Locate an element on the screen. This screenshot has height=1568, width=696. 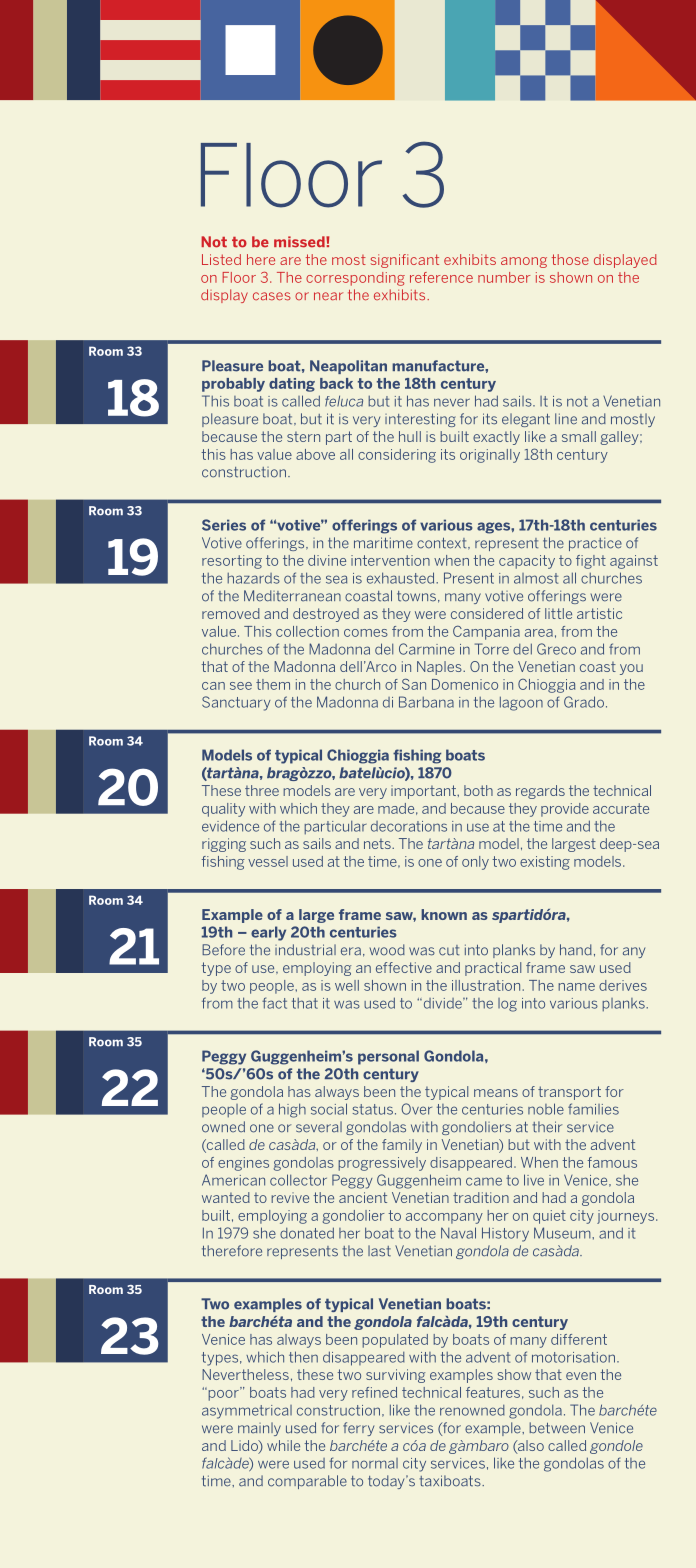
Naples is located at coordinates (440, 668).
